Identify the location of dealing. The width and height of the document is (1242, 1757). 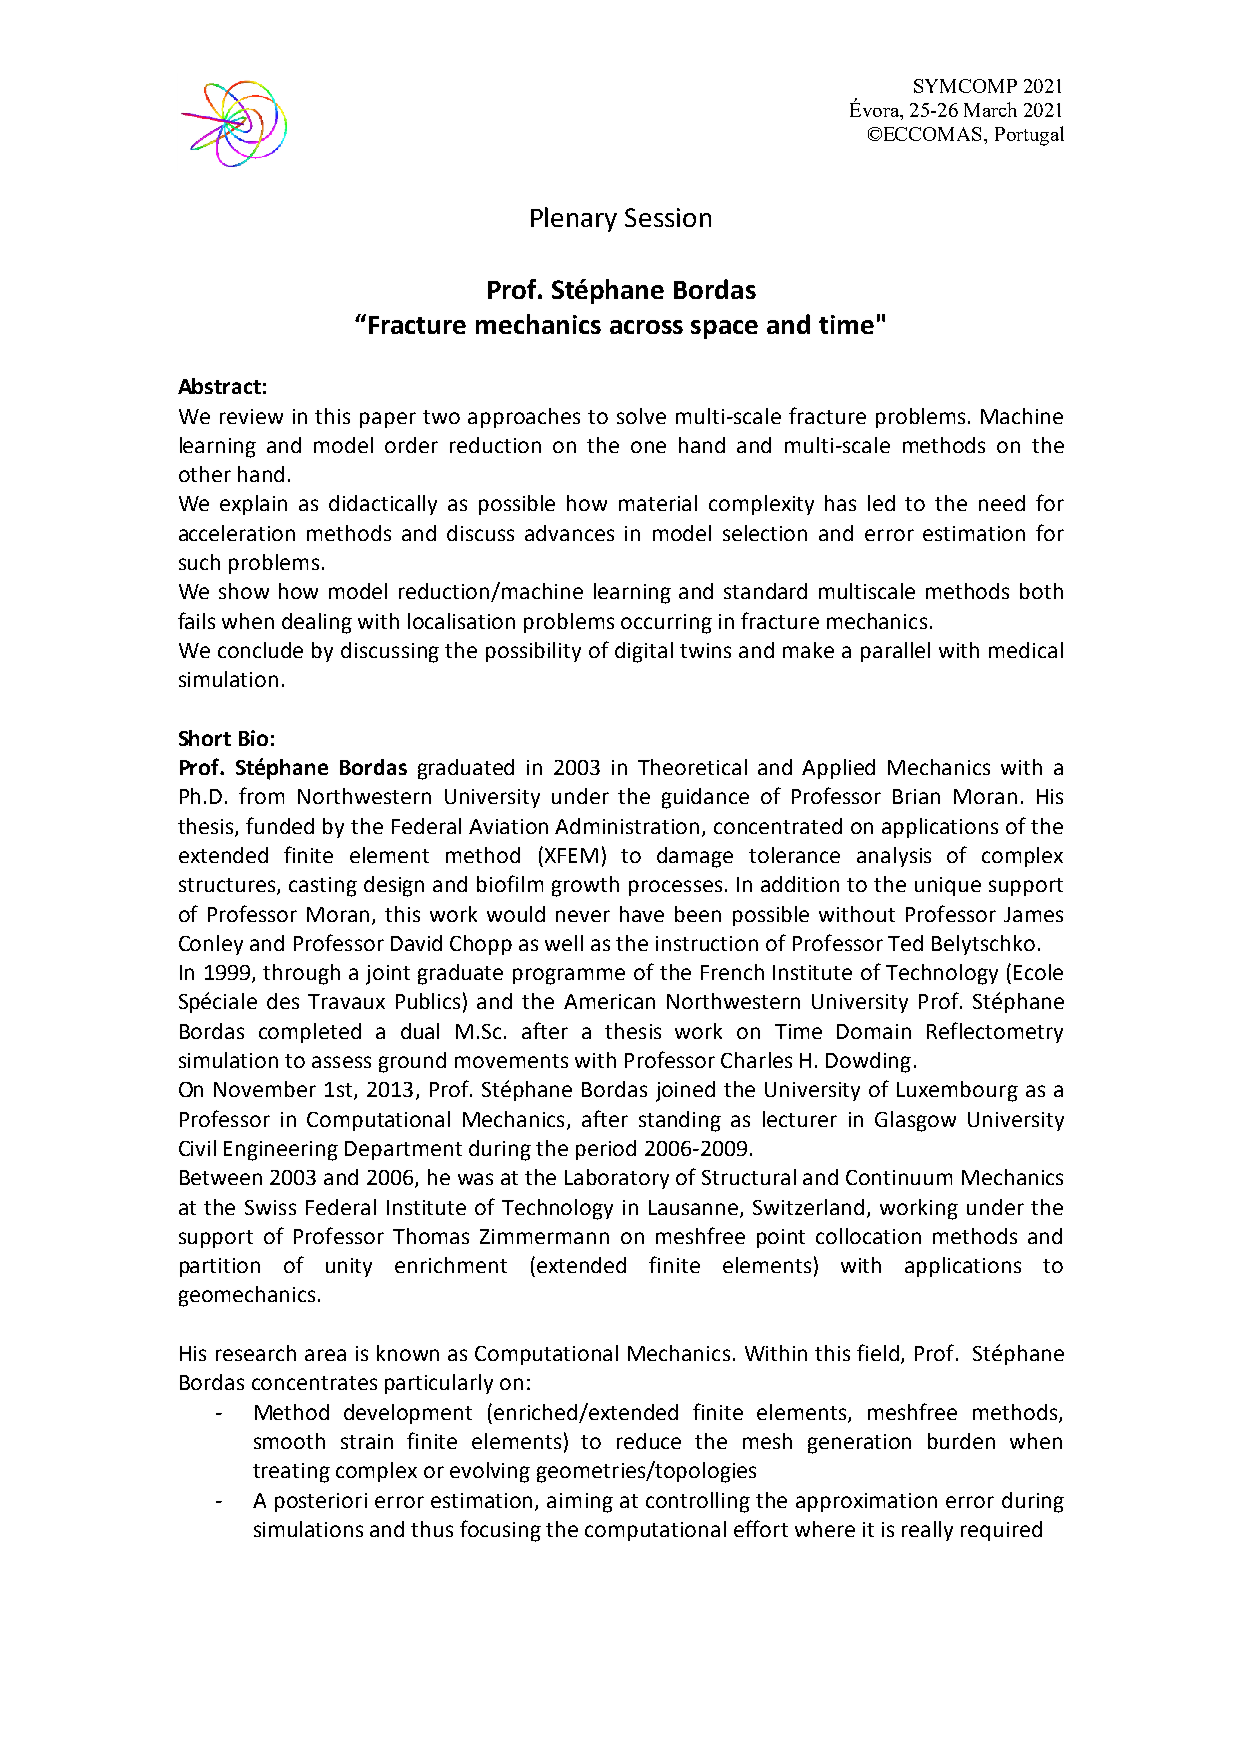
(317, 623).
